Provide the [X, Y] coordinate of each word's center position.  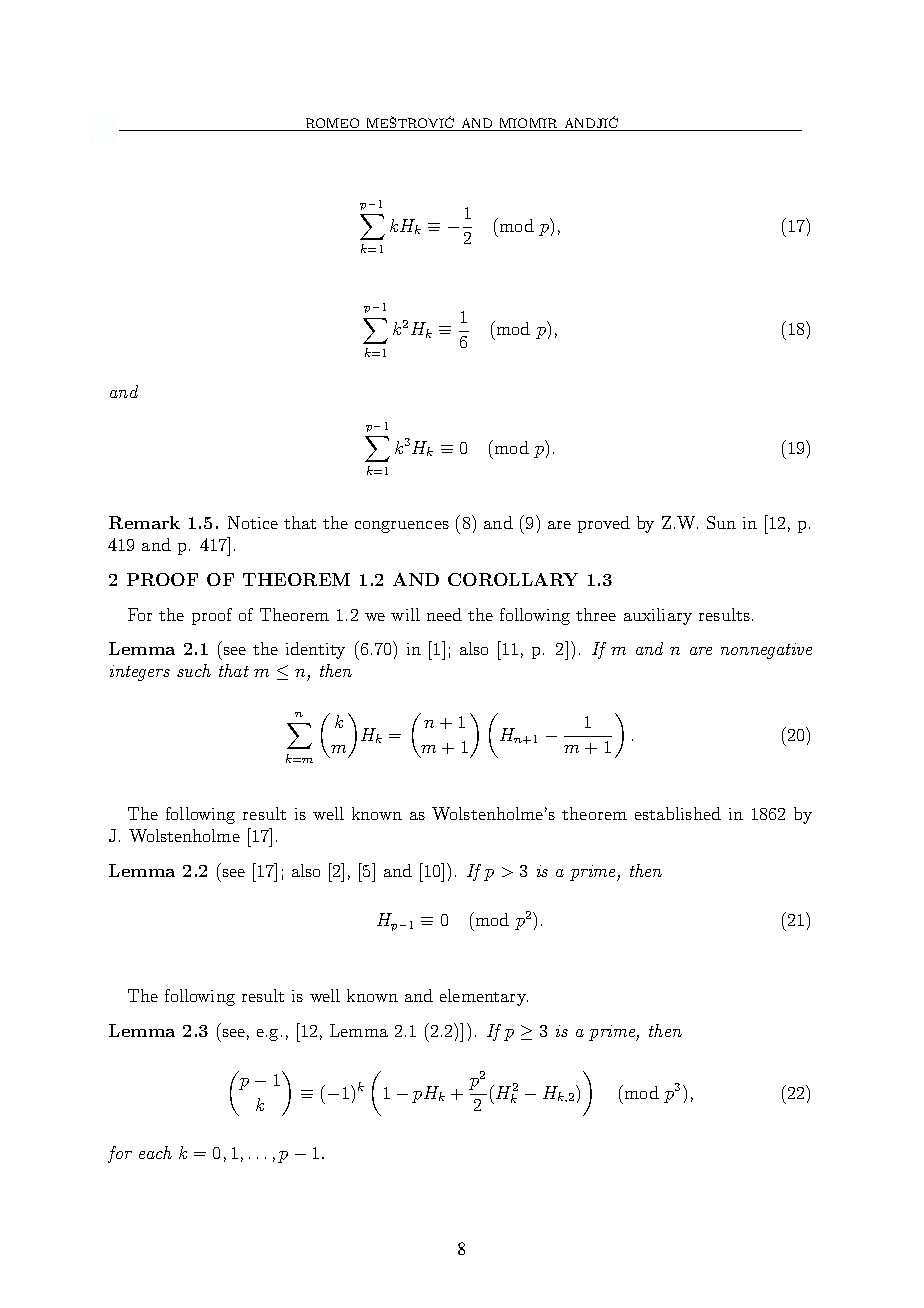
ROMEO [332, 124]
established [678, 813]
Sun [721, 522]
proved [604, 524]
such [194, 670]
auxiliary [658, 616]
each [155, 1152]
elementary [484, 997]
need [444, 614]
